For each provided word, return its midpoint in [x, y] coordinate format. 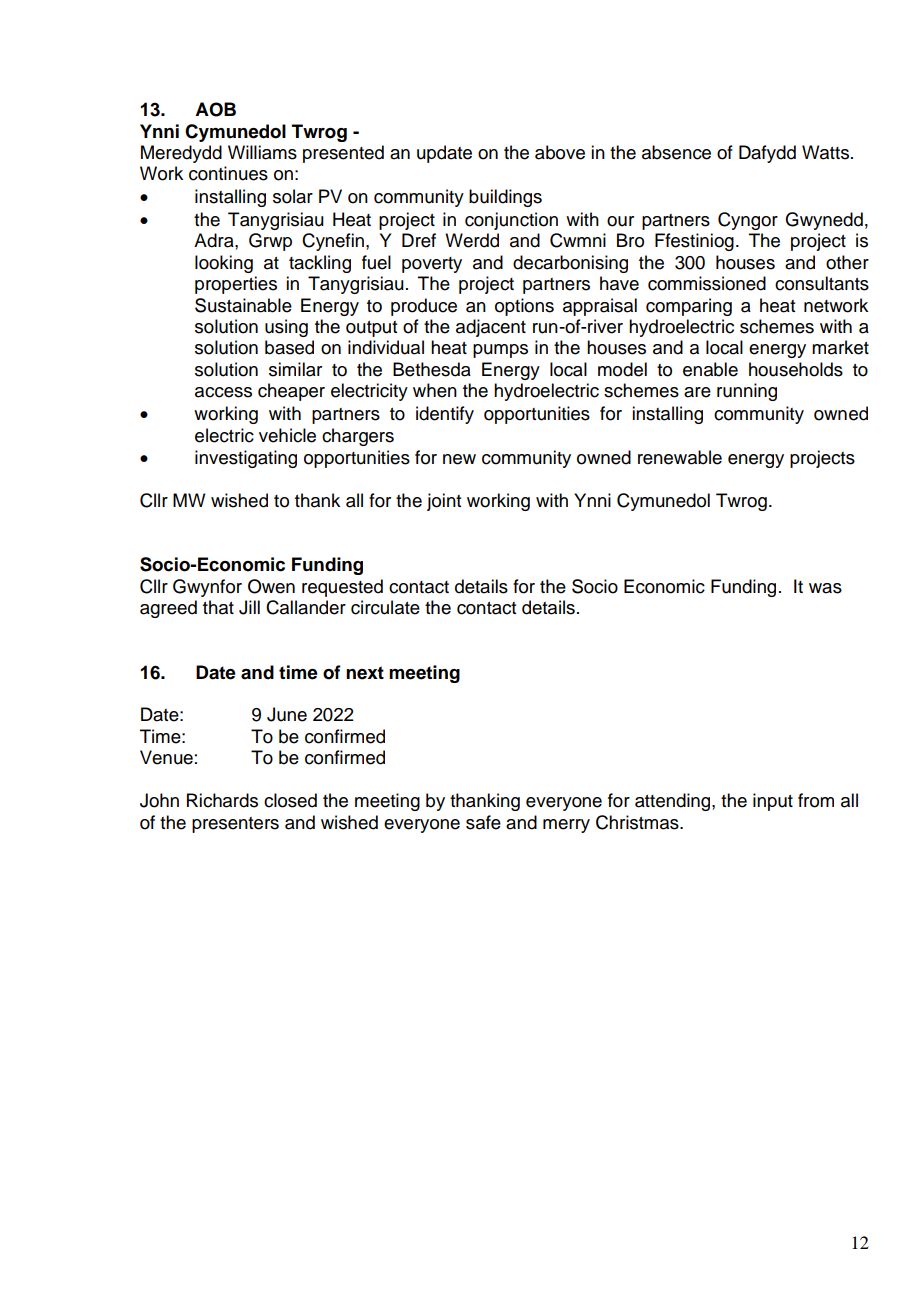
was [825, 588]
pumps [500, 351]
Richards [222, 800]
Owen [271, 586]
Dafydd [767, 154]
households [796, 369]
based [289, 347]
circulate [385, 607]
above [560, 152]
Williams [262, 152]
